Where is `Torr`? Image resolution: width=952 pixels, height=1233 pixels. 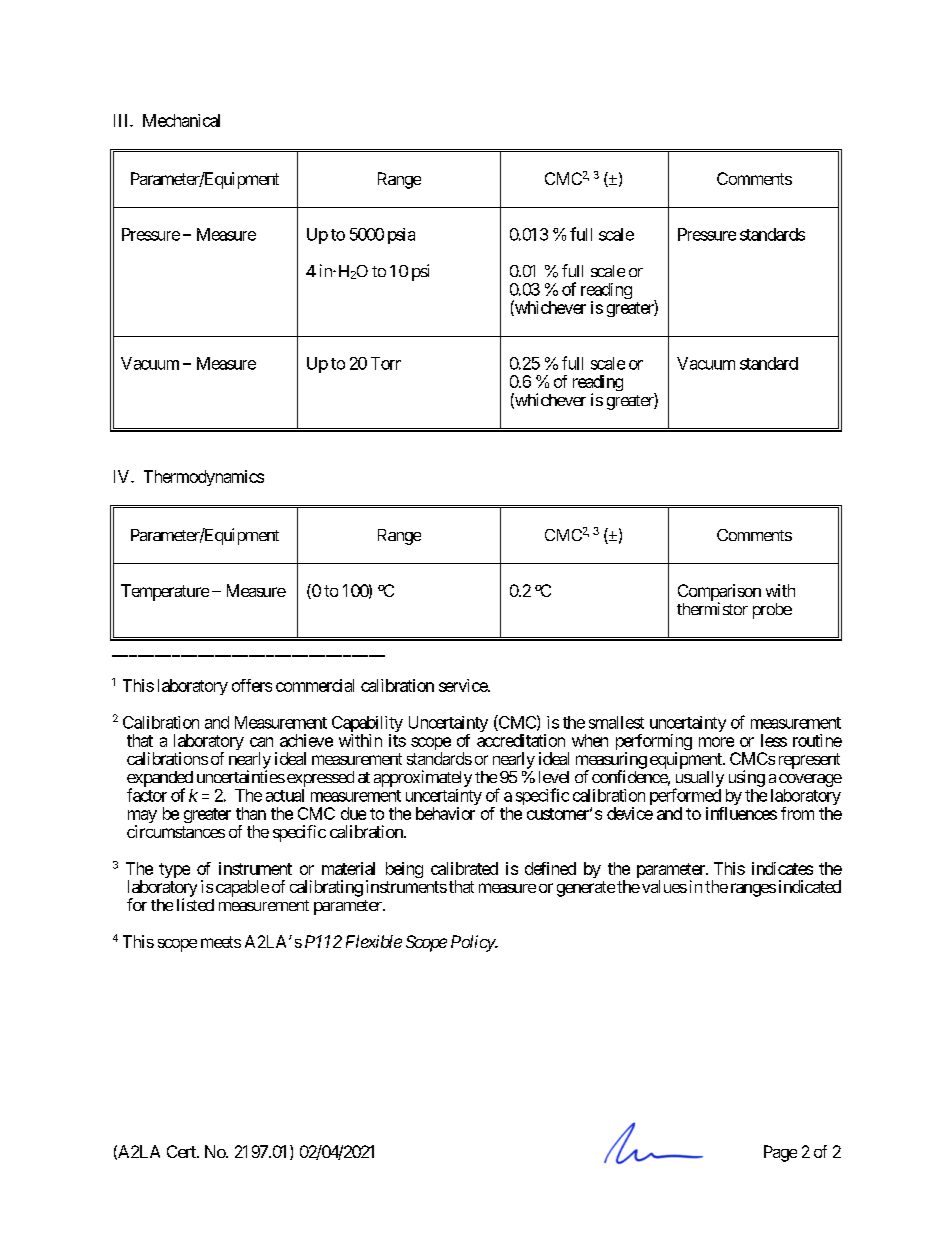
Torr is located at coordinates (386, 363).
